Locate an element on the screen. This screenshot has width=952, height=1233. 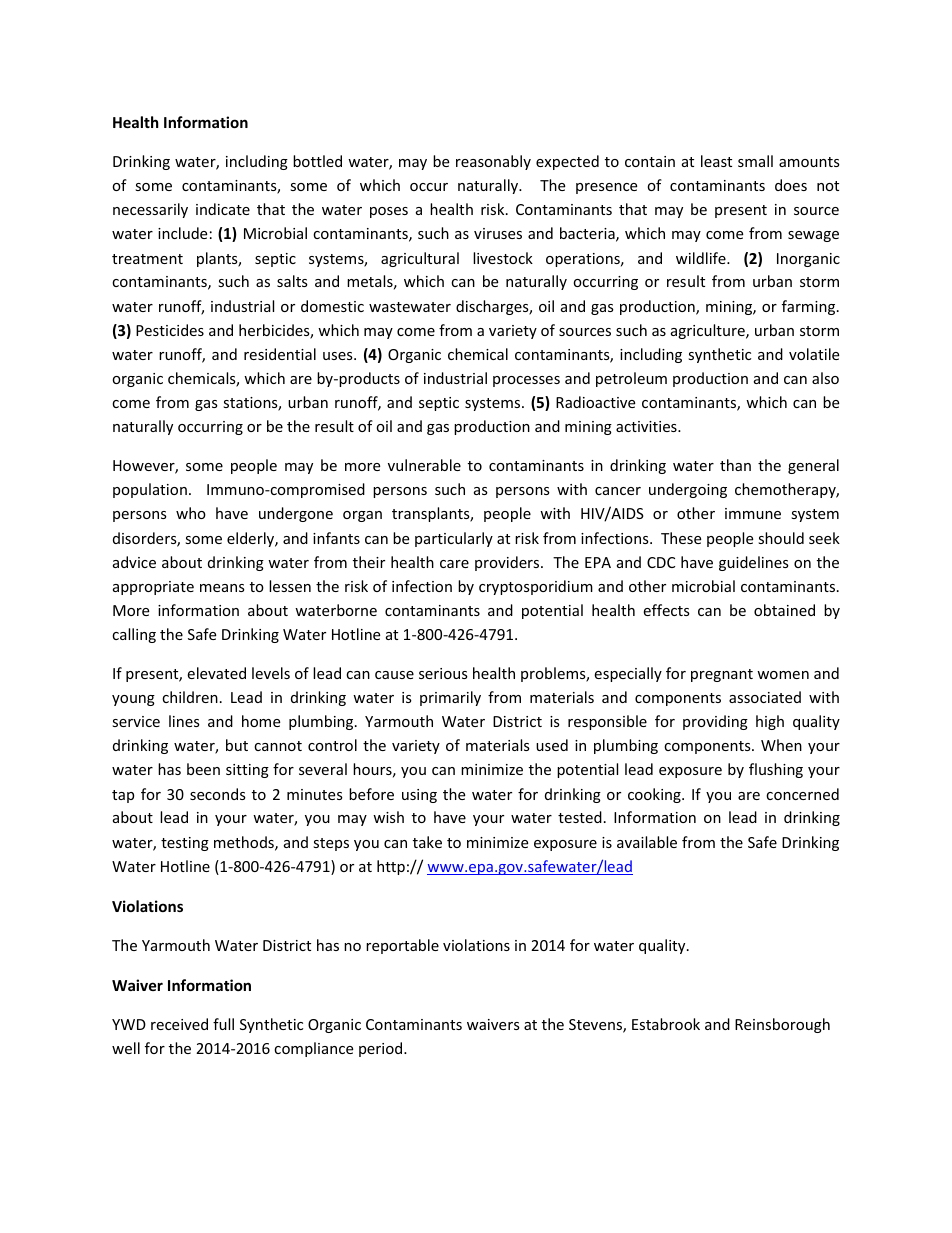
but is located at coordinates (237, 745).
